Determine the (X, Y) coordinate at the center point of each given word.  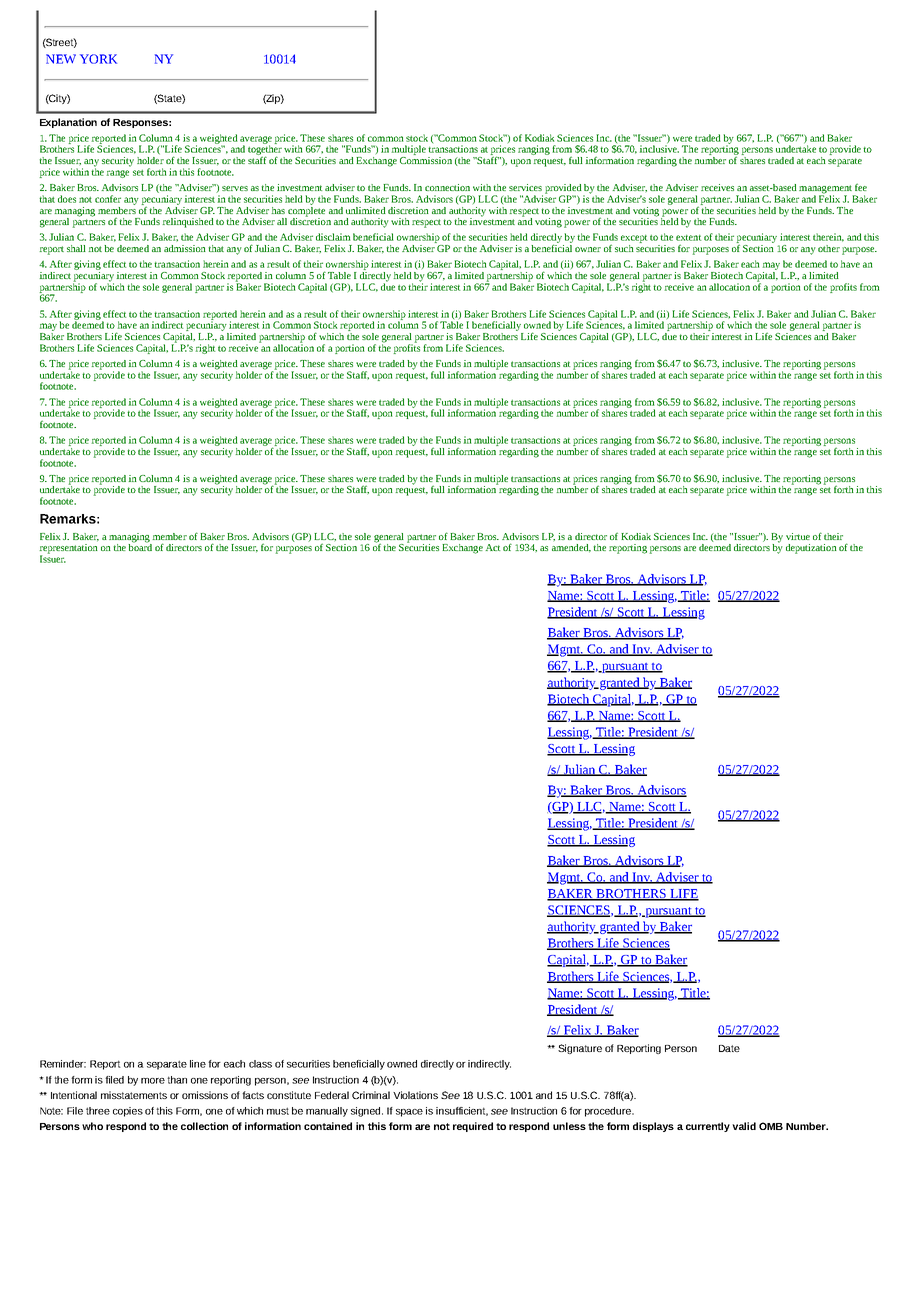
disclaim (333, 237)
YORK (98, 59)
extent (688, 238)
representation (69, 550)
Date (729, 1048)
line (198, 1064)
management (826, 190)
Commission (426, 160)
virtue (798, 536)
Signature (580, 1049)
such (624, 248)
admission (185, 248)
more (153, 1081)
